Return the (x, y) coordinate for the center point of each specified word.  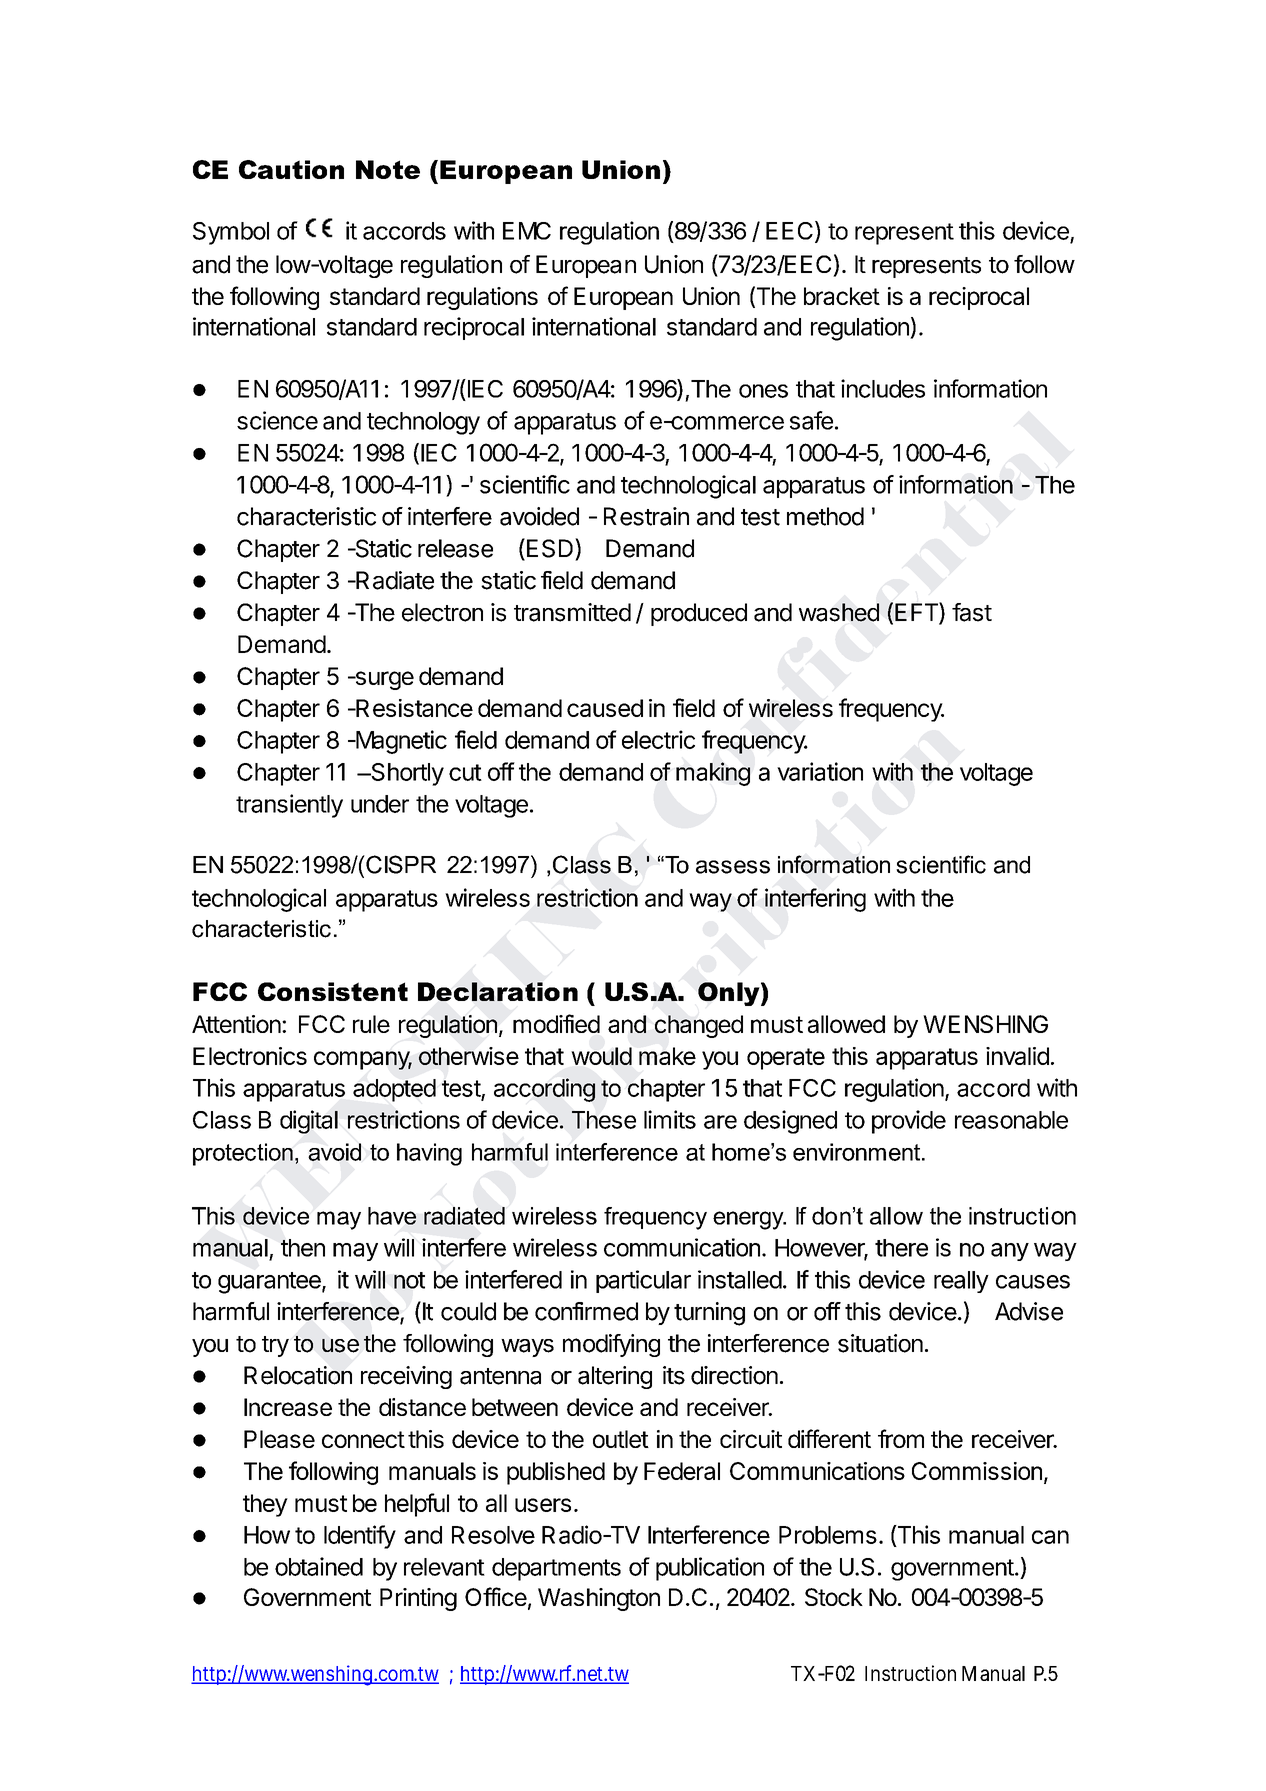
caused (605, 708)
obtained (319, 1566)
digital (309, 1122)
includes (883, 388)
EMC (527, 231)
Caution (291, 169)
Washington (599, 1599)
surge (383, 680)
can (1050, 1537)
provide (909, 1122)
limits (670, 1119)
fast (972, 612)
